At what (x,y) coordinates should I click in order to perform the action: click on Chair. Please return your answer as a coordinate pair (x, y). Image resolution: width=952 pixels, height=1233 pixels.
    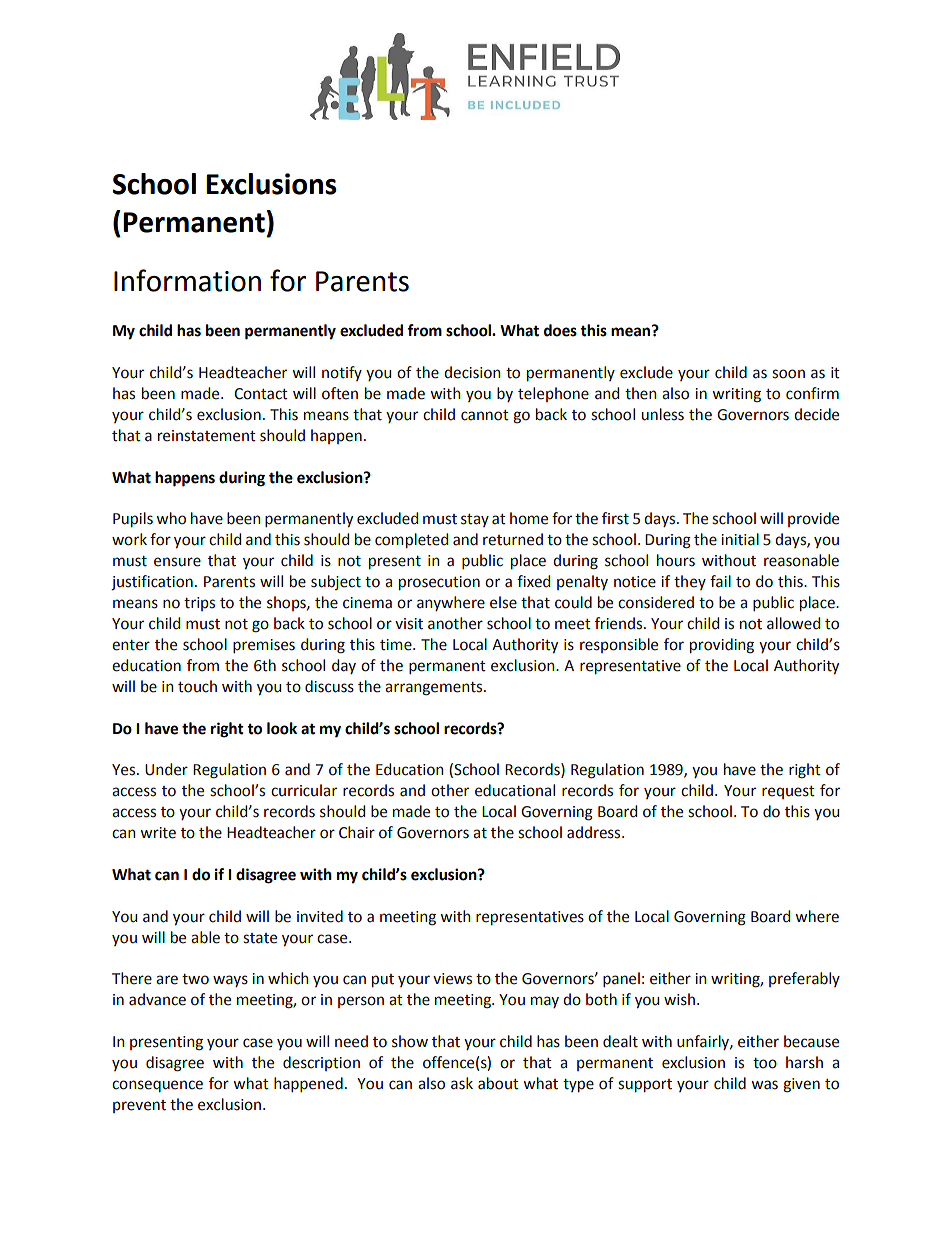
    Looking at the image, I should click on (357, 832).
